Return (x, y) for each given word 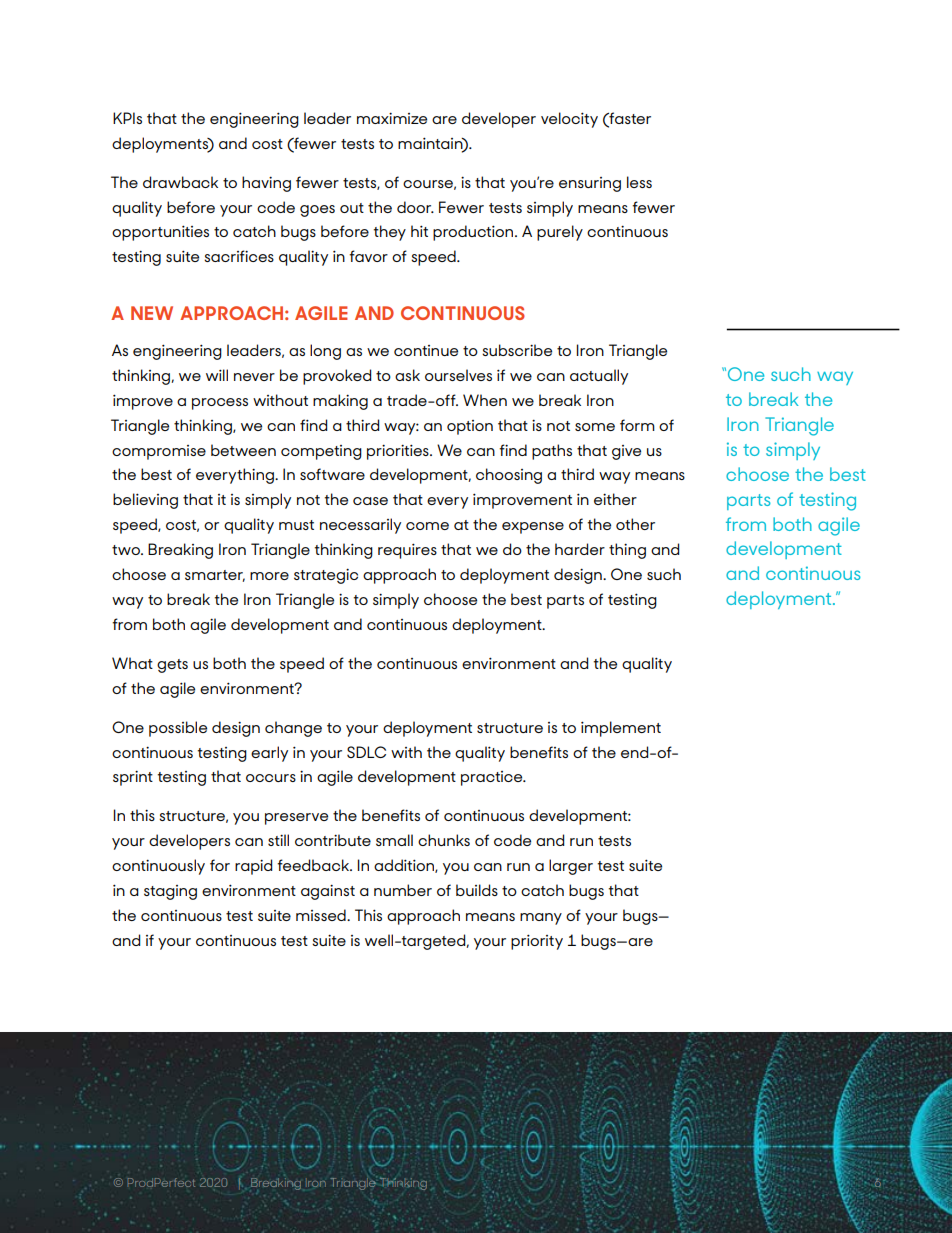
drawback (180, 182)
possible (178, 729)
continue (426, 350)
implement (621, 729)
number (403, 890)
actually (599, 377)
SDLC (366, 752)
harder (580, 549)
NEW (152, 313)
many (541, 919)
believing (145, 501)
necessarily (360, 526)
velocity (569, 120)
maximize (392, 118)
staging (170, 892)
